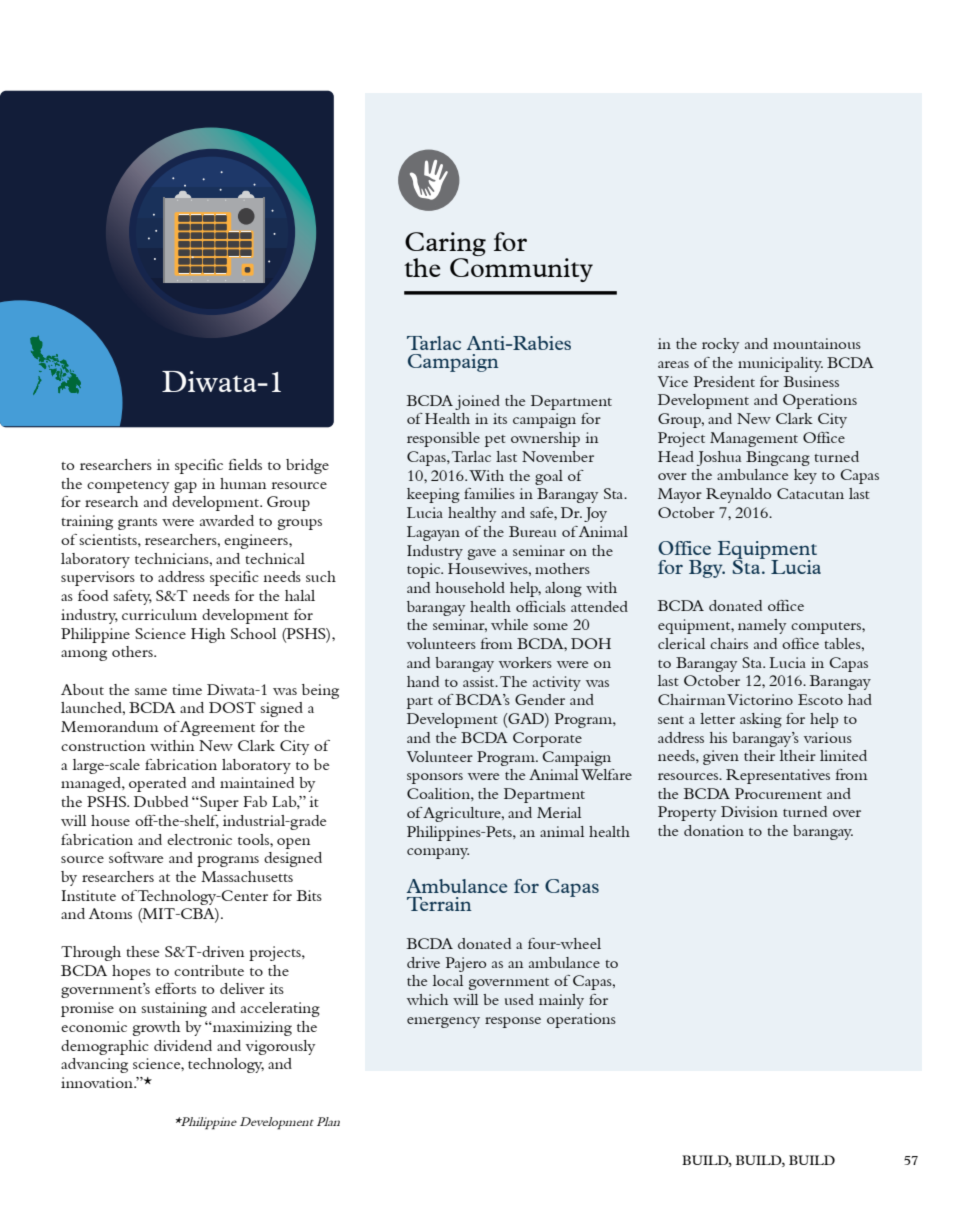 The height and width of the document is (1226, 980). I want to click on topic, so click(425, 570).
